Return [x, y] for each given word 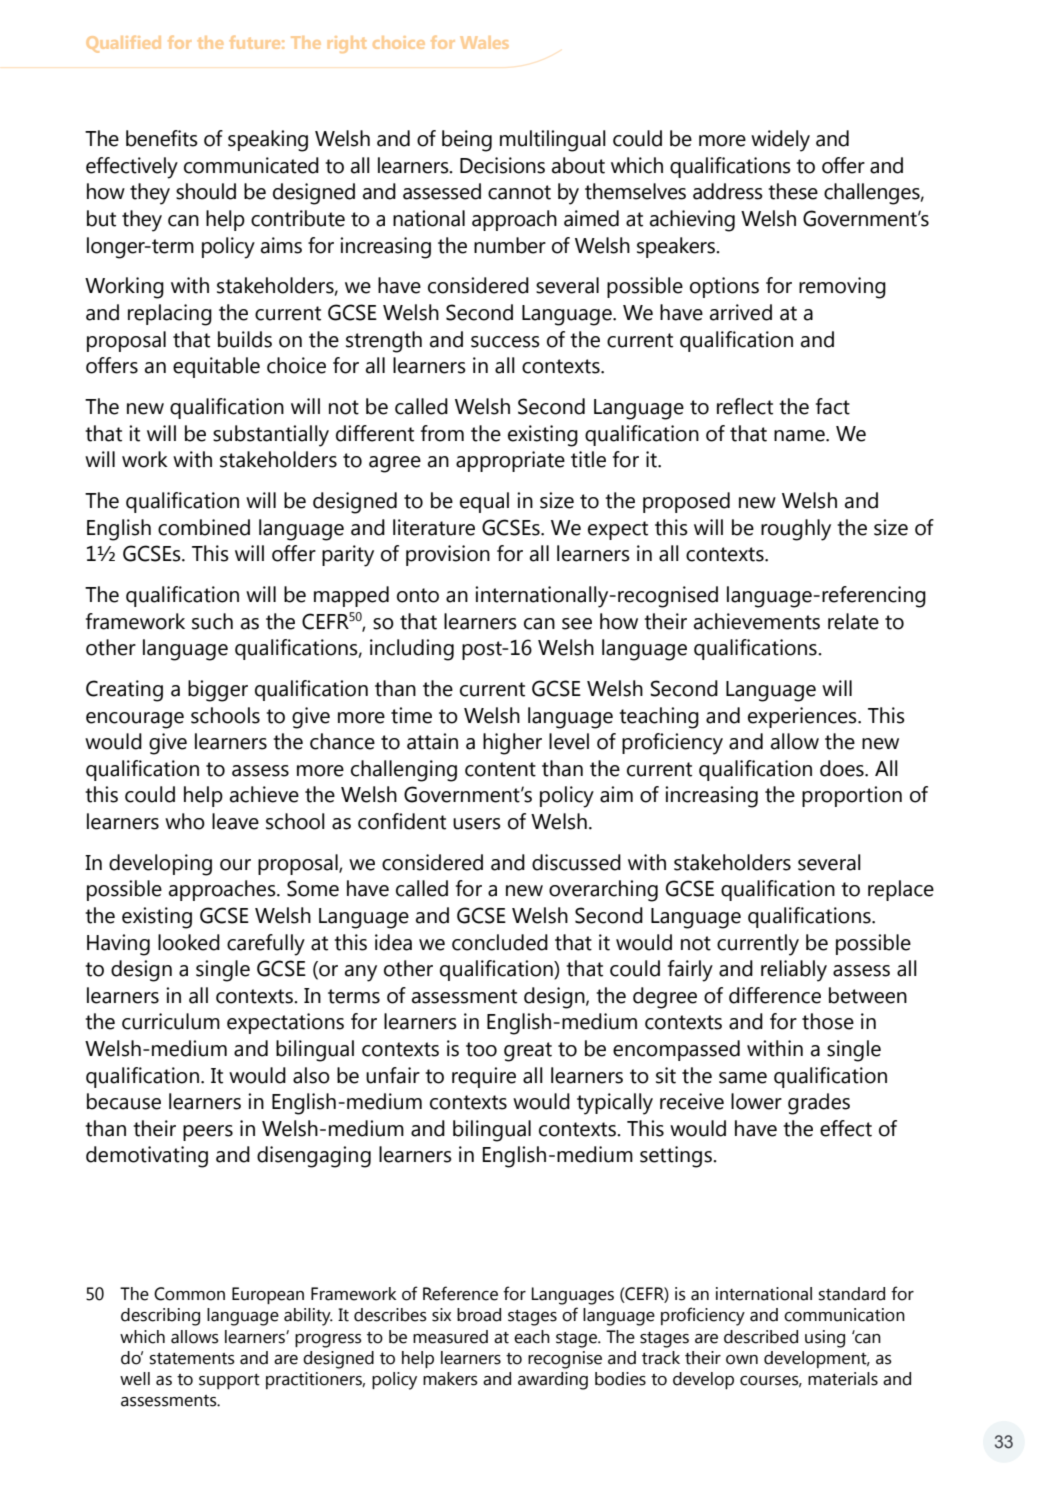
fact [833, 406]
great [528, 1052]
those [828, 1021]
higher [512, 744]
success [505, 342]
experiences [803, 717]
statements [192, 1359]
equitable [216, 367]
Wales [484, 42]
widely [780, 141]
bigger [218, 691]
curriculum [171, 1021]
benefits [162, 138]
